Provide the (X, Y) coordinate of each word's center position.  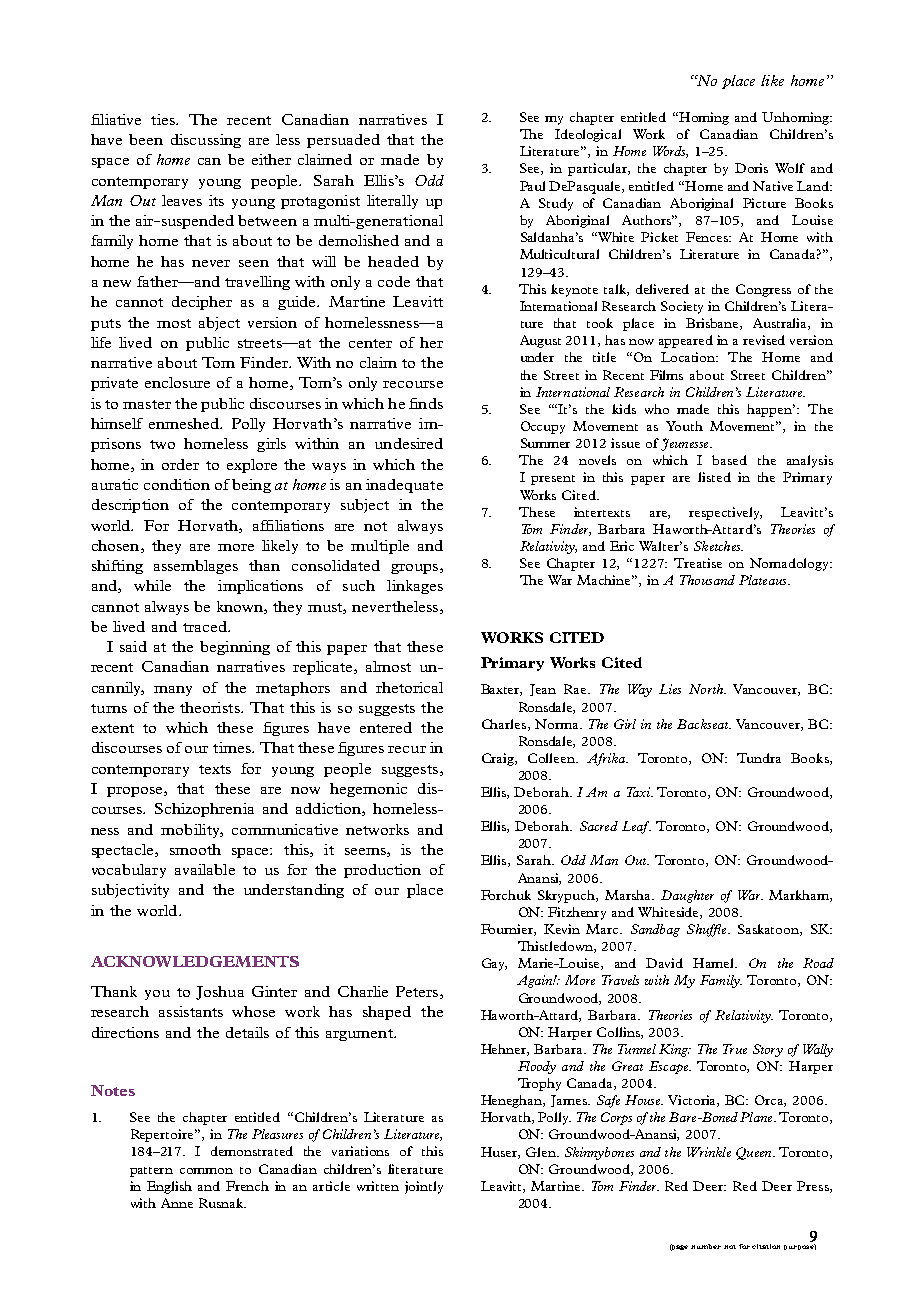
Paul (532, 186)
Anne (177, 1203)
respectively (725, 513)
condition (177, 484)
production (382, 871)
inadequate (404, 486)
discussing (206, 141)
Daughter (687, 896)
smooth (195, 849)
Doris (751, 168)
